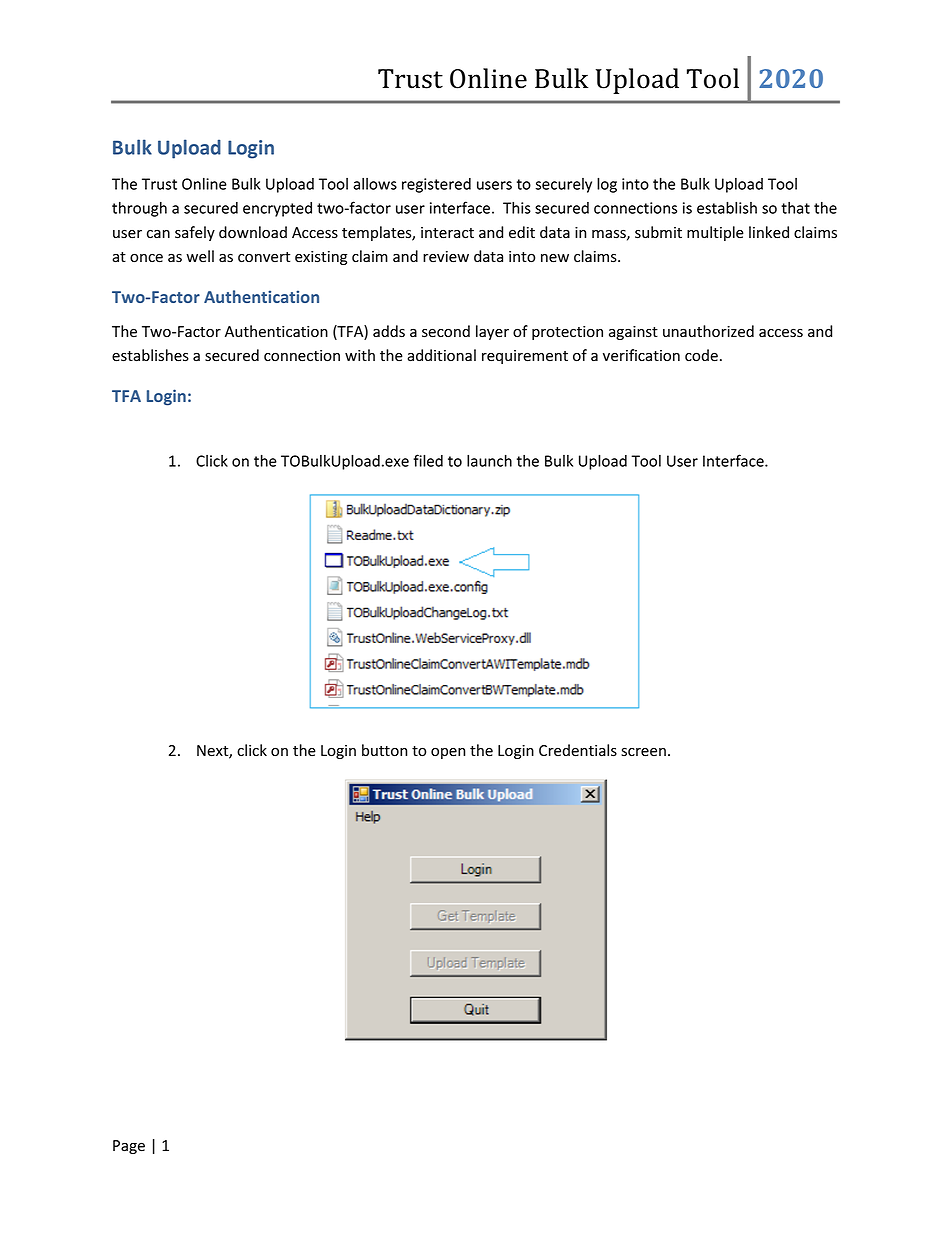 This screenshot has width=952, height=1233. I want to click on safely, so click(195, 233).
